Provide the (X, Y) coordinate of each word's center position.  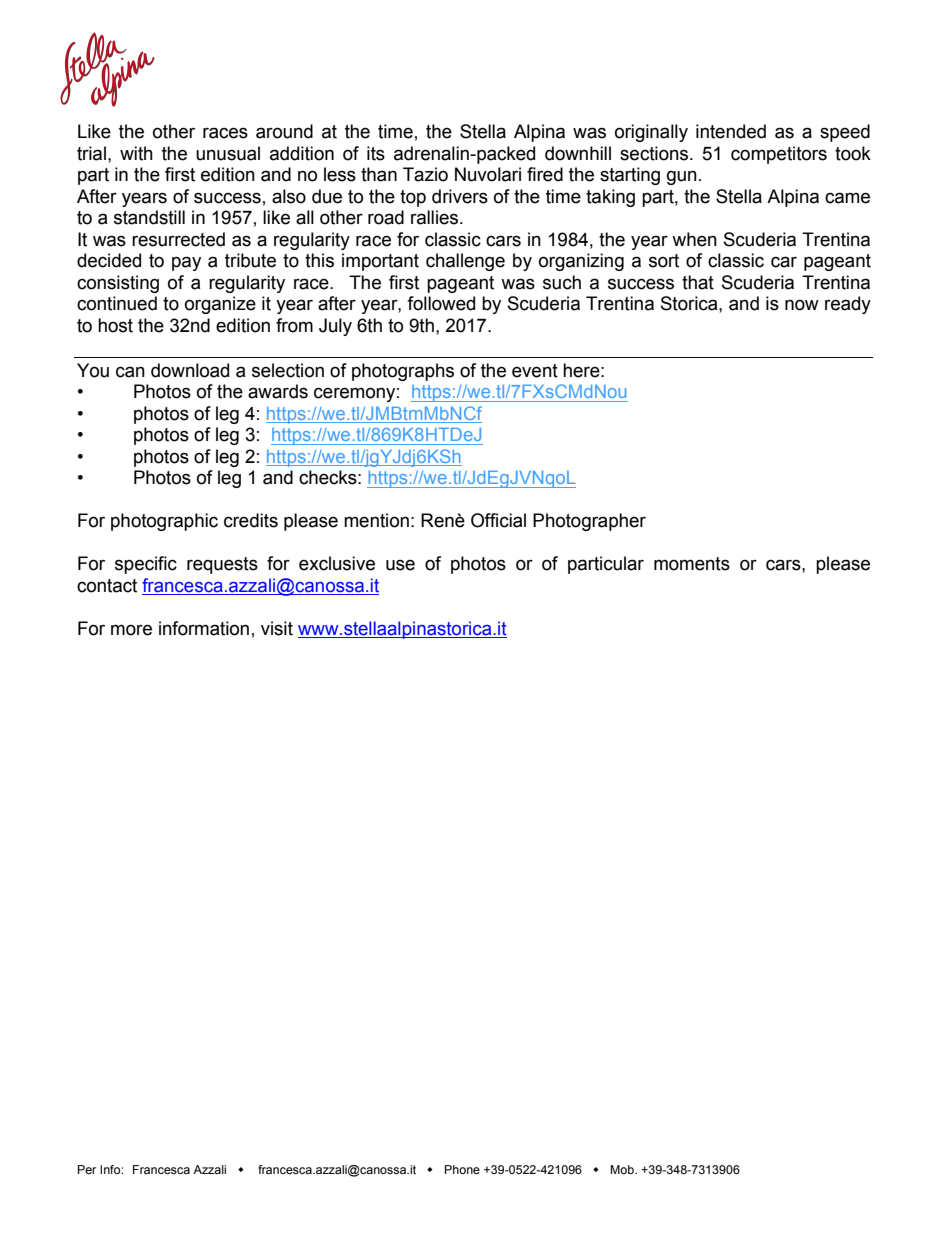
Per (87, 1169)
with (136, 153)
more (131, 630)
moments (692, 564)
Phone (462, 1169)
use (400, 565)
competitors (779, 155)
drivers (460, 196)
